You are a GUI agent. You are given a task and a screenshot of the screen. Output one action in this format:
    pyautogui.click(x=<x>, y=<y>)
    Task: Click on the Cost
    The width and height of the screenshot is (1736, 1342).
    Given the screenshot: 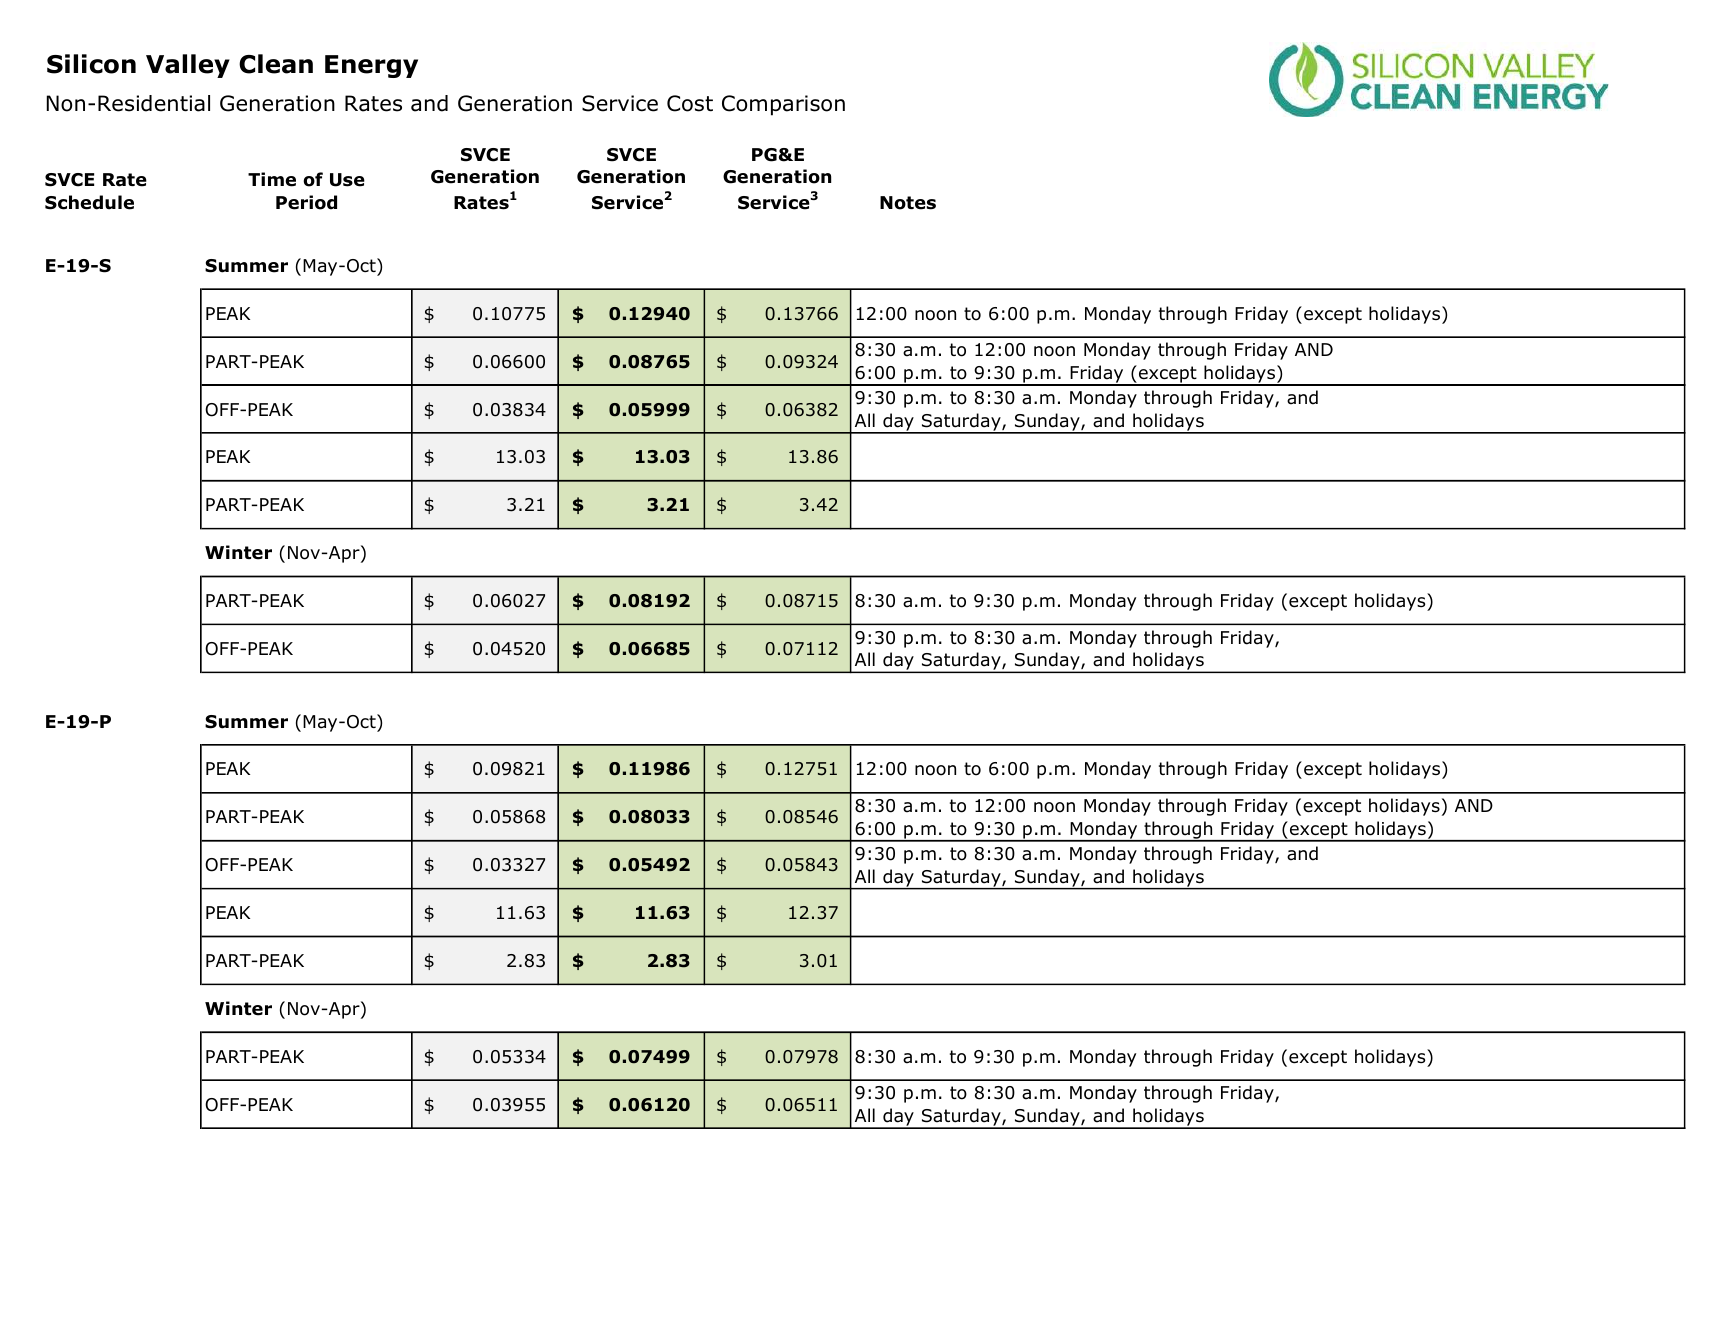 What is the action you would take?
    pyautogui.click(x=690, y=103)
